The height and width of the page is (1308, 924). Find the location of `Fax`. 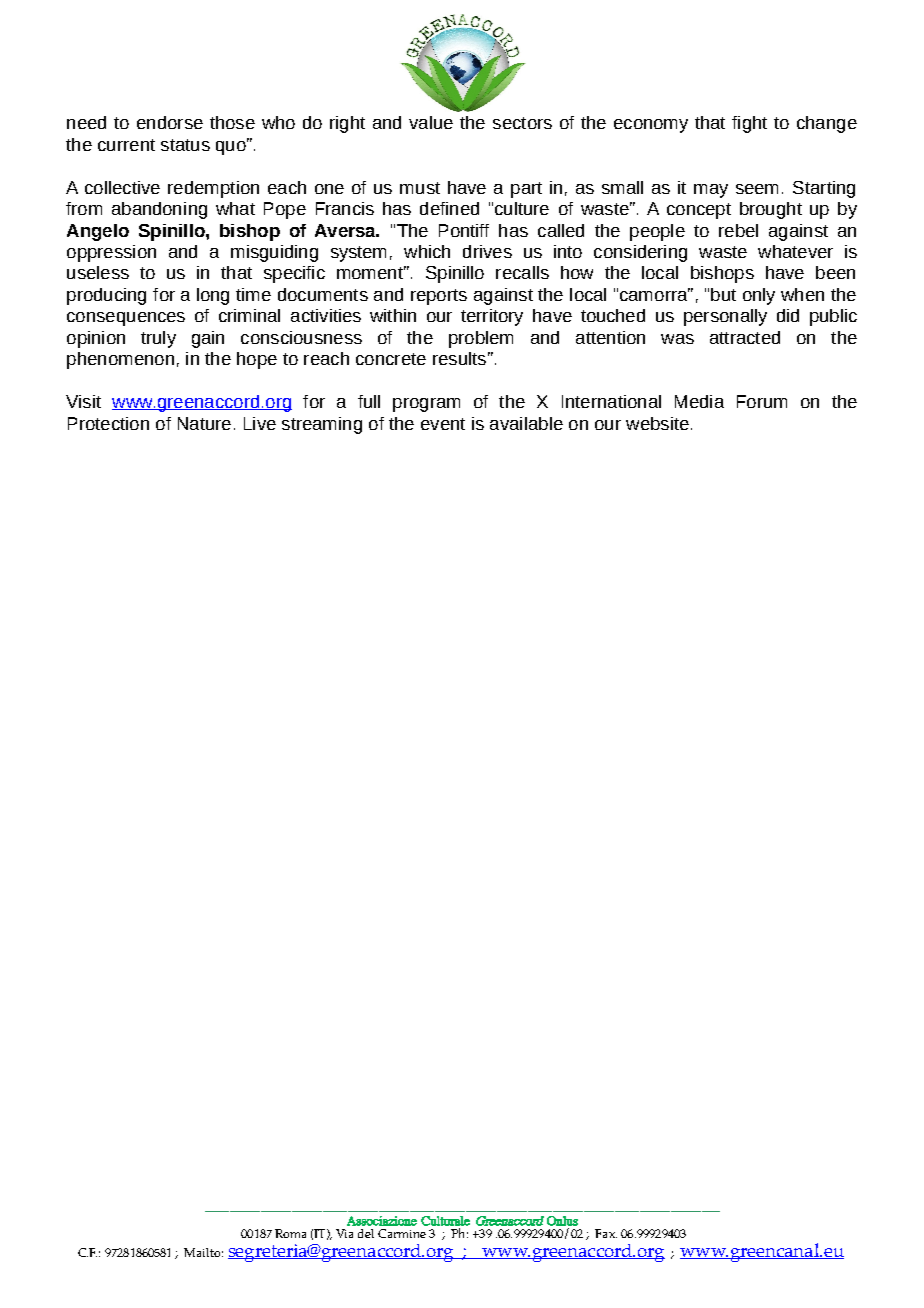

Fax is located at coordinates (606, 1233).
